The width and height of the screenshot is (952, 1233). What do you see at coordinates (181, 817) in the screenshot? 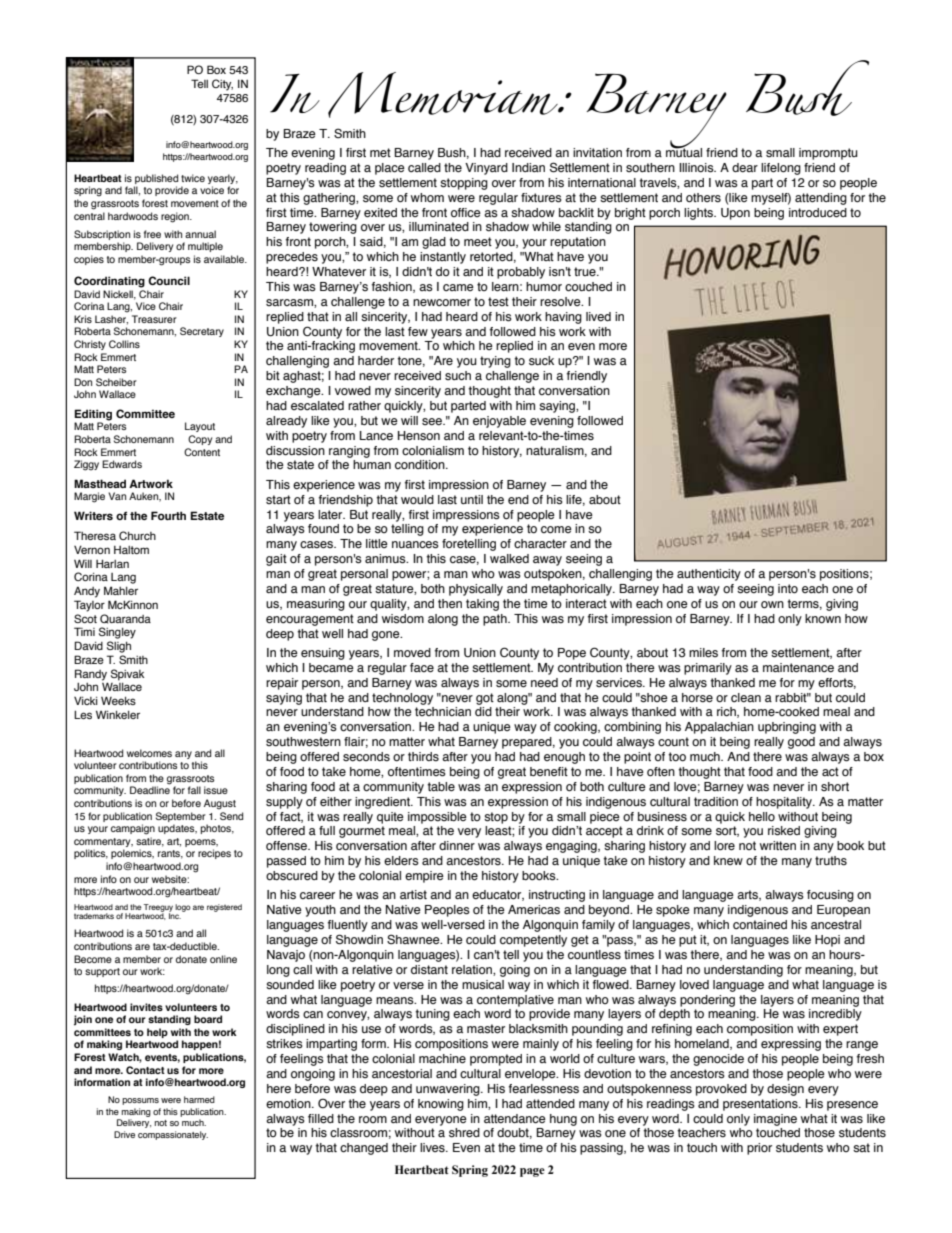
I see `September` at bounding box center [181, 817].
